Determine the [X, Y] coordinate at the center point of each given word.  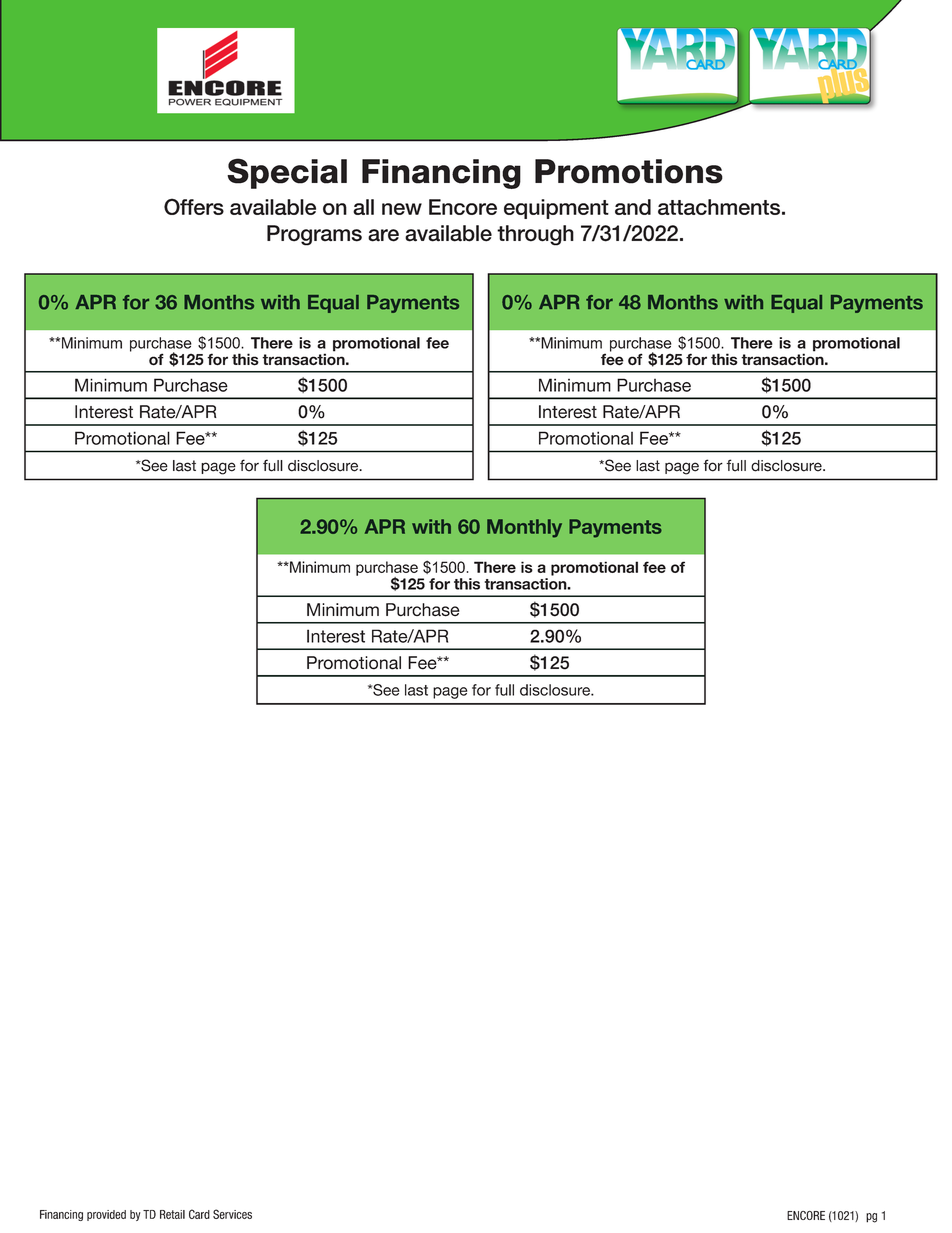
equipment [556, 209]
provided [106, 1215]
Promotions [629, 171]
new [402, 209]
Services [232, 1214]
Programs [314, 235]
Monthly [524, 528]
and [633, 207]
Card [199, 1214]
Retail [172, 1214]
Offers [194, 206]
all [363, 207]
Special [287, 173]
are [383, 235]
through [535, 235]
